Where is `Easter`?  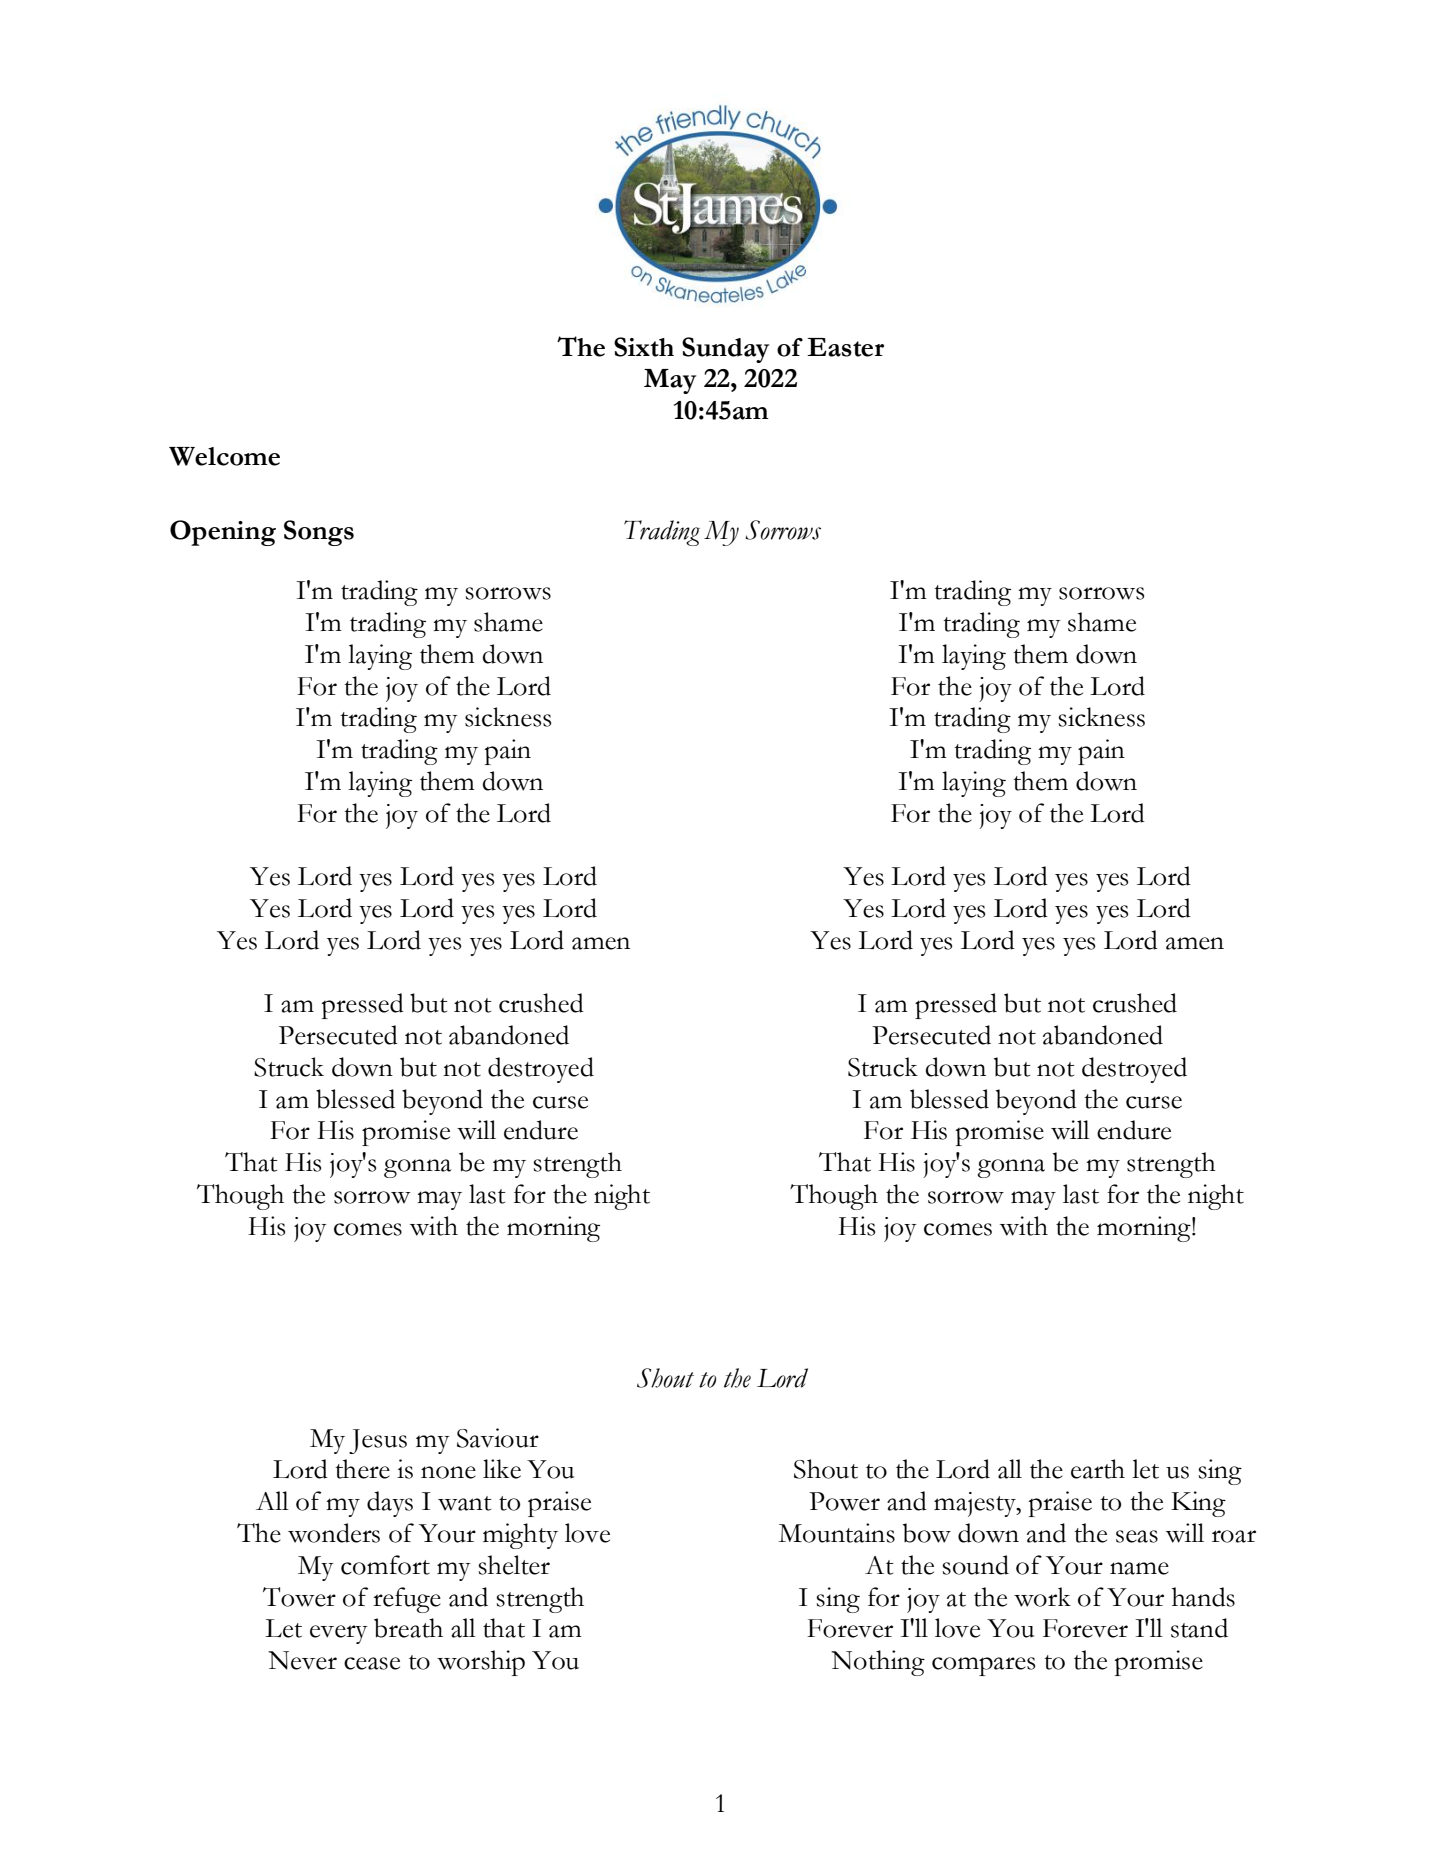
Easter is located at coordinates (845, 347).
